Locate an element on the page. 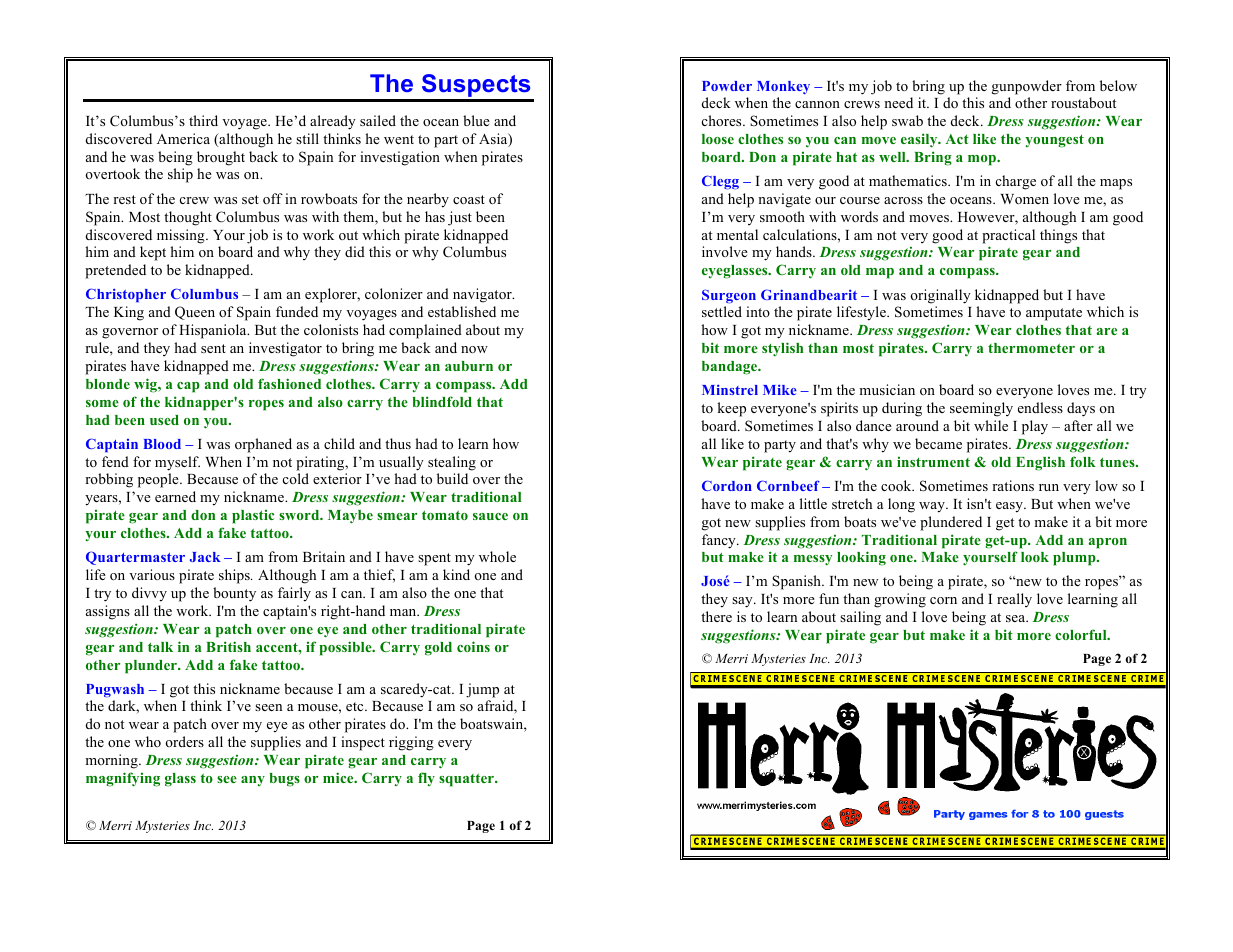 The width and height of the image is (1233, 952). Jack is located at coordinates (205, 557).
